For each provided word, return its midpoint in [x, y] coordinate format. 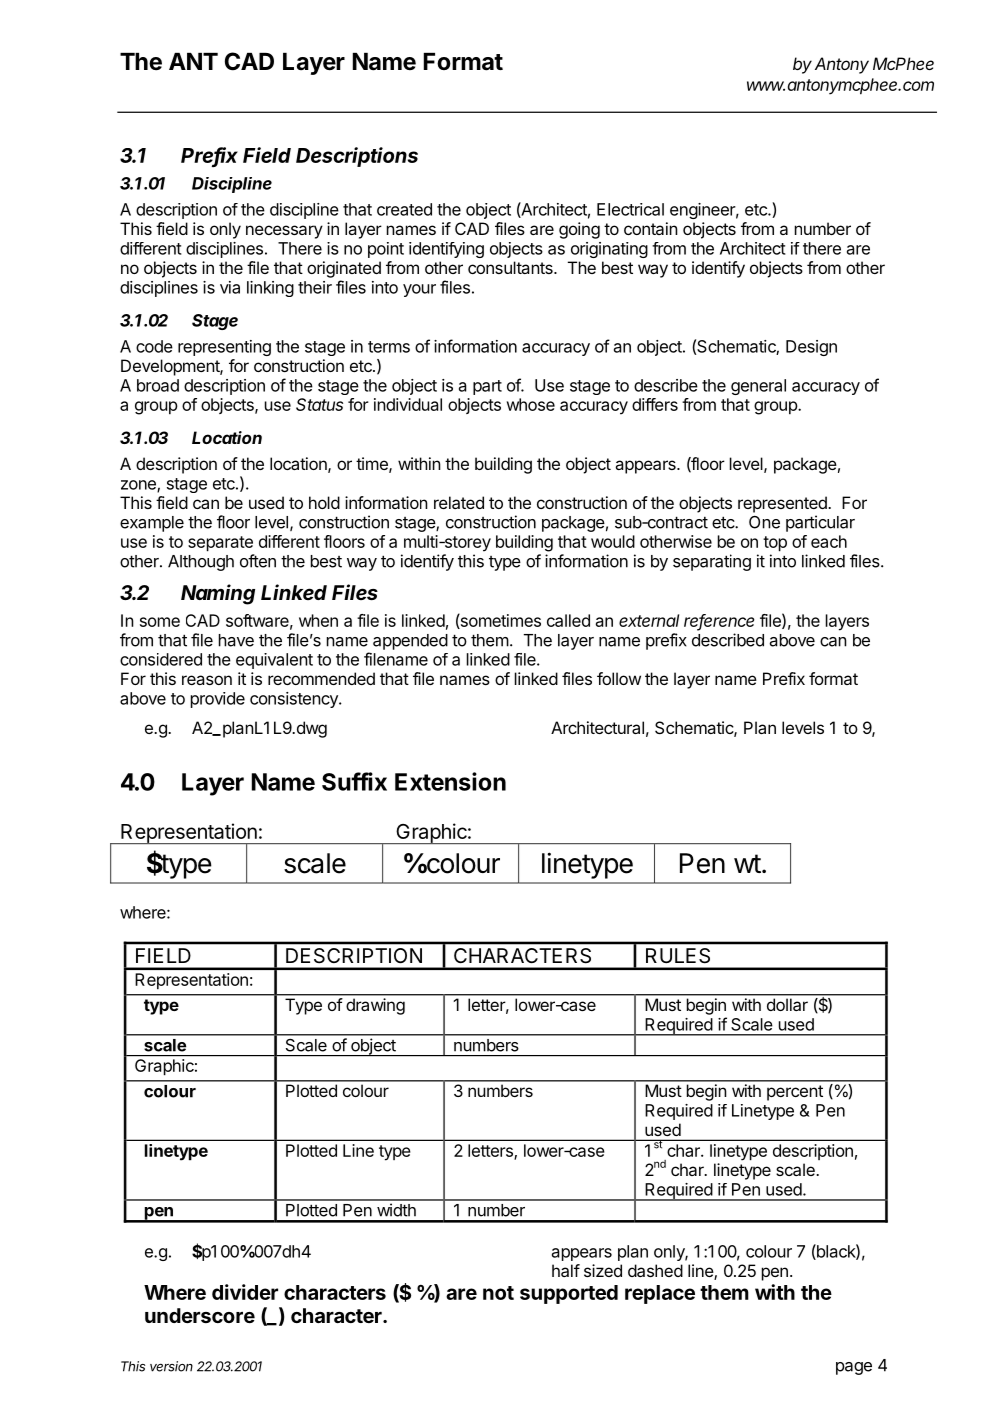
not [498, 1293]
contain [651, 228]
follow [619, 678]
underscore [200, 1315]
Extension [450, 781]
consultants [511, 267]
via [230, 287]
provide [218, 700]
